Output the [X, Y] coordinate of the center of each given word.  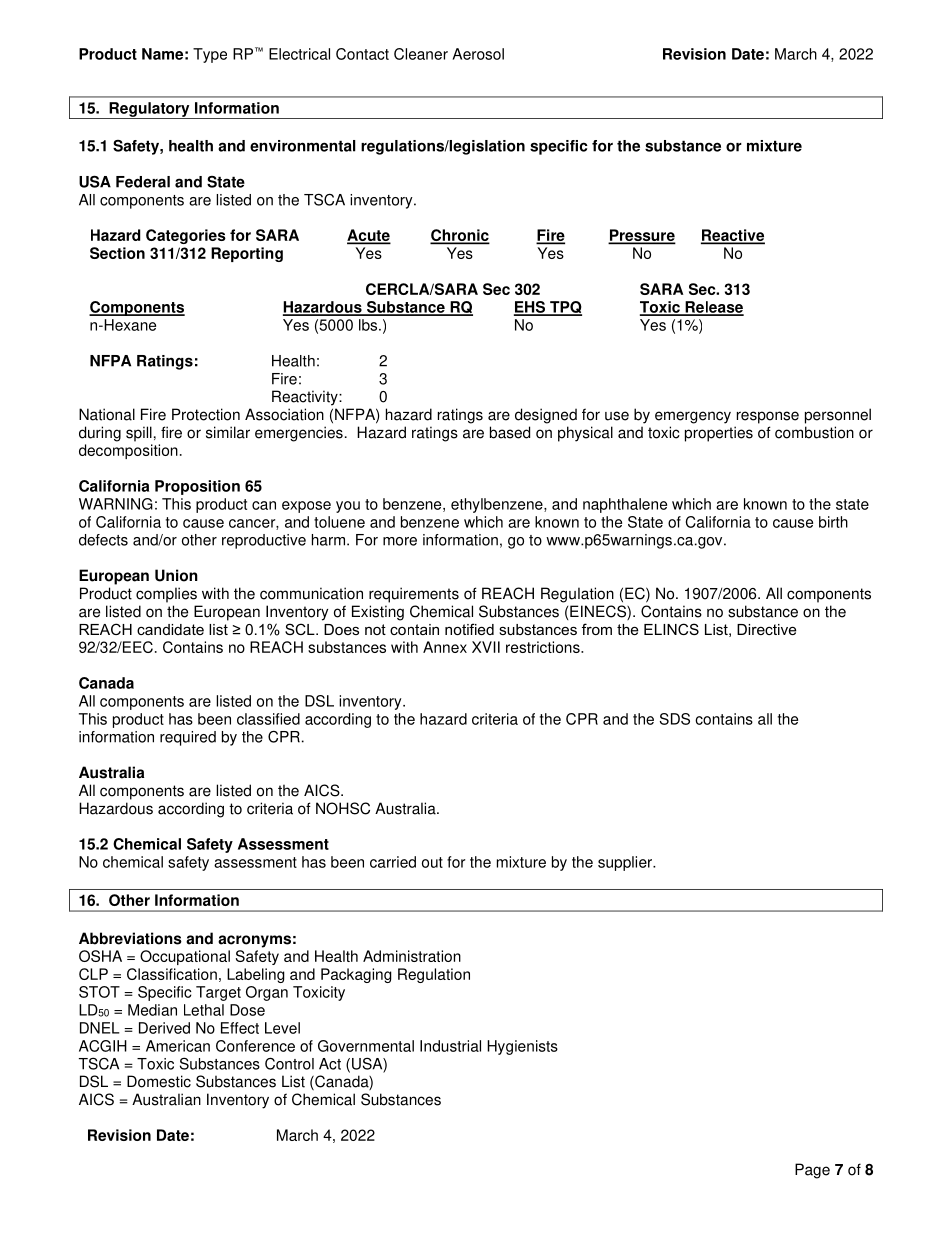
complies [166, 595]
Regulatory [149, 110]
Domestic [159, 1081]
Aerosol [478, 54]
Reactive [733, 236]
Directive [767, 629]
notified [469, 629]
